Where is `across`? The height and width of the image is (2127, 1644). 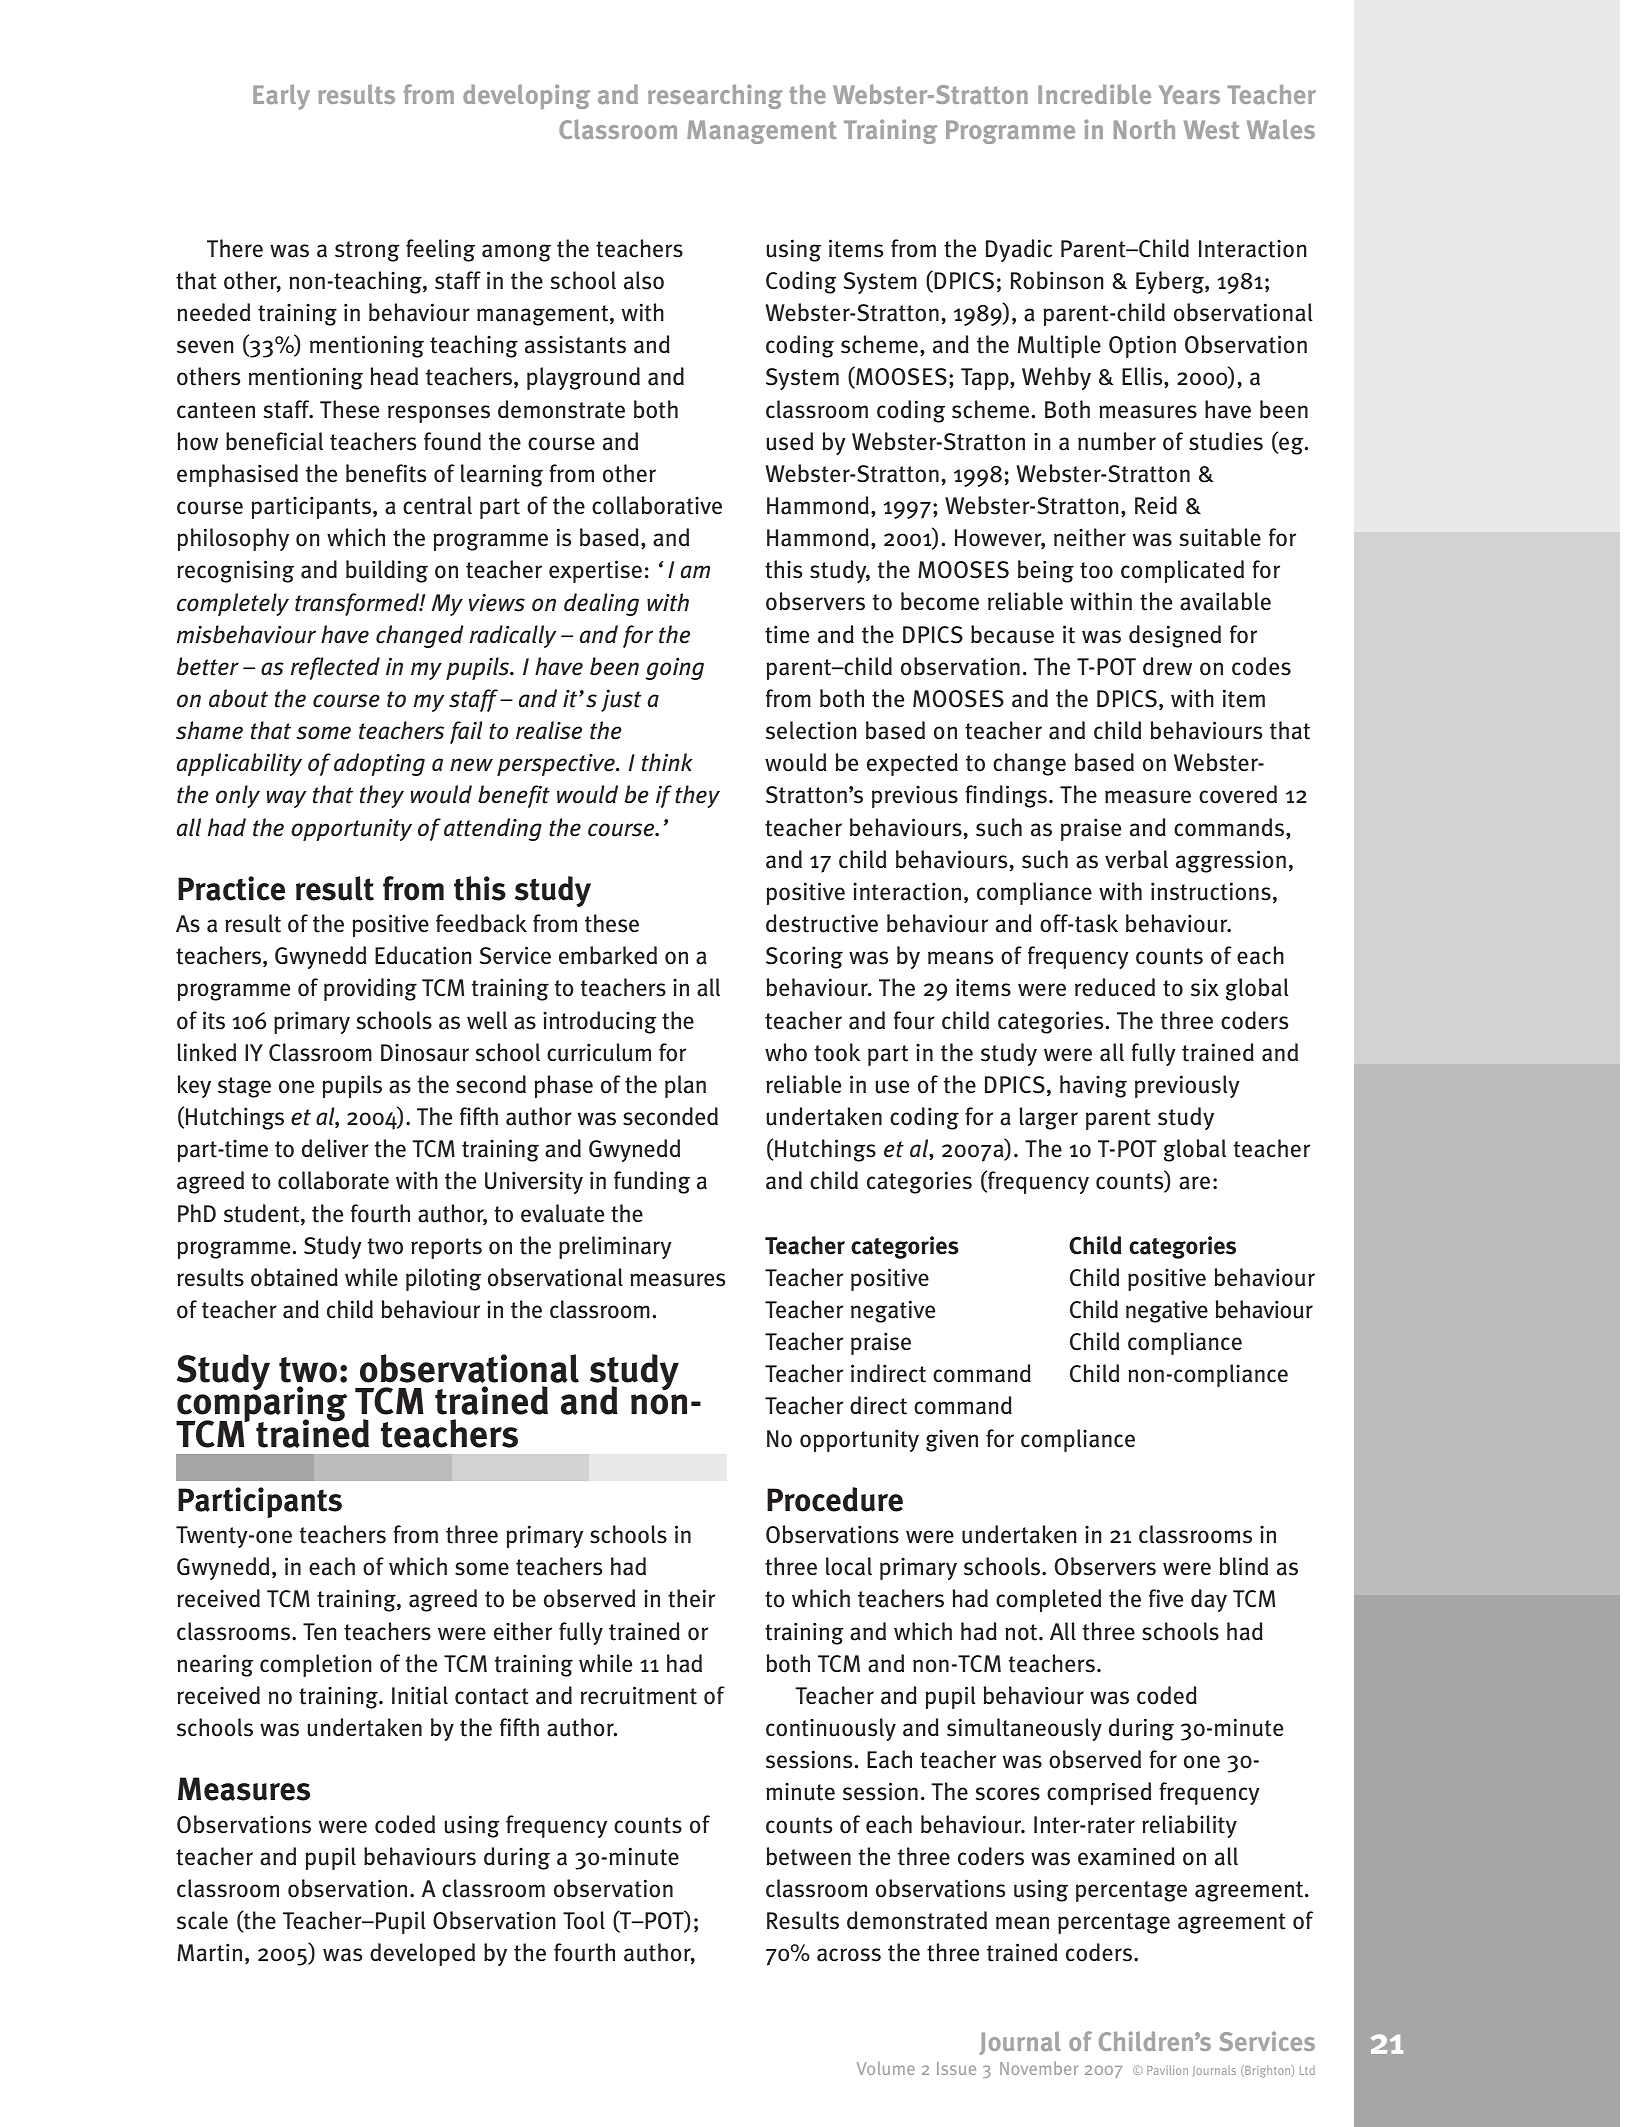
across is located at coordinates (849, 1955).
